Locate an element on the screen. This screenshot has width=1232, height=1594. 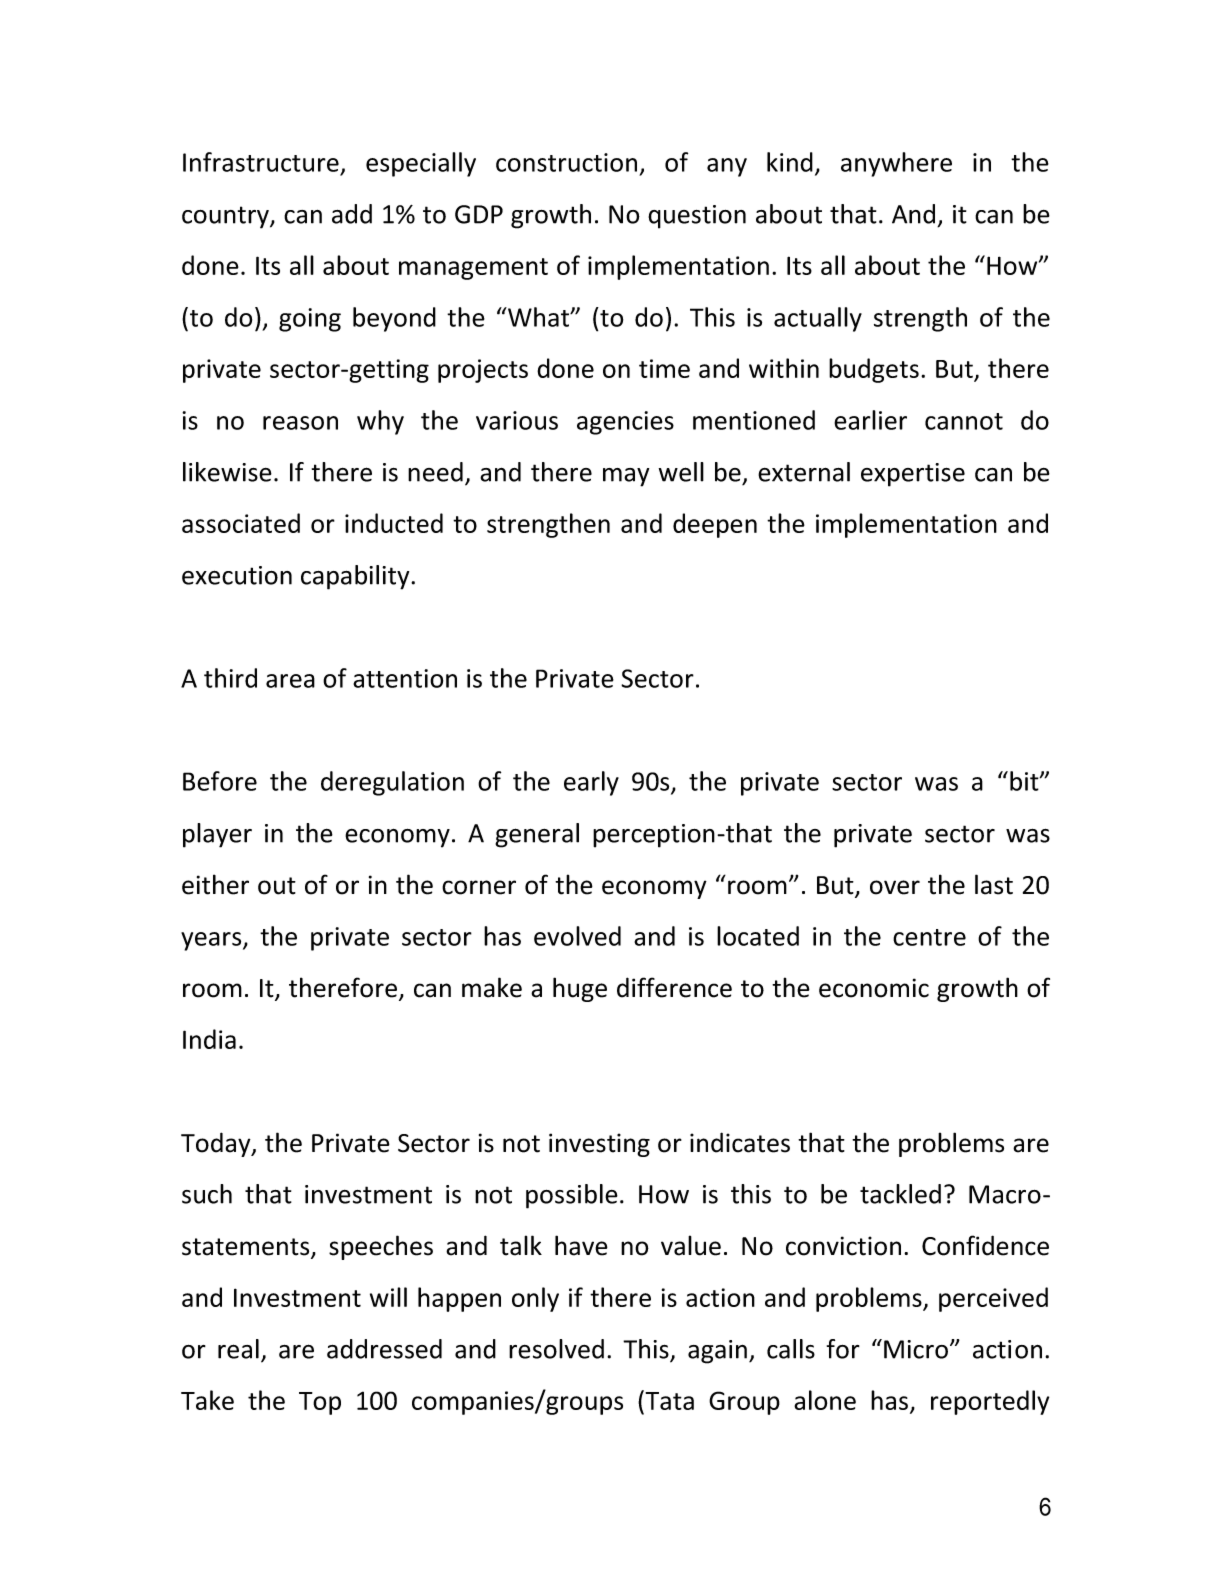
resolved is located at coordinates (556, 1349).
